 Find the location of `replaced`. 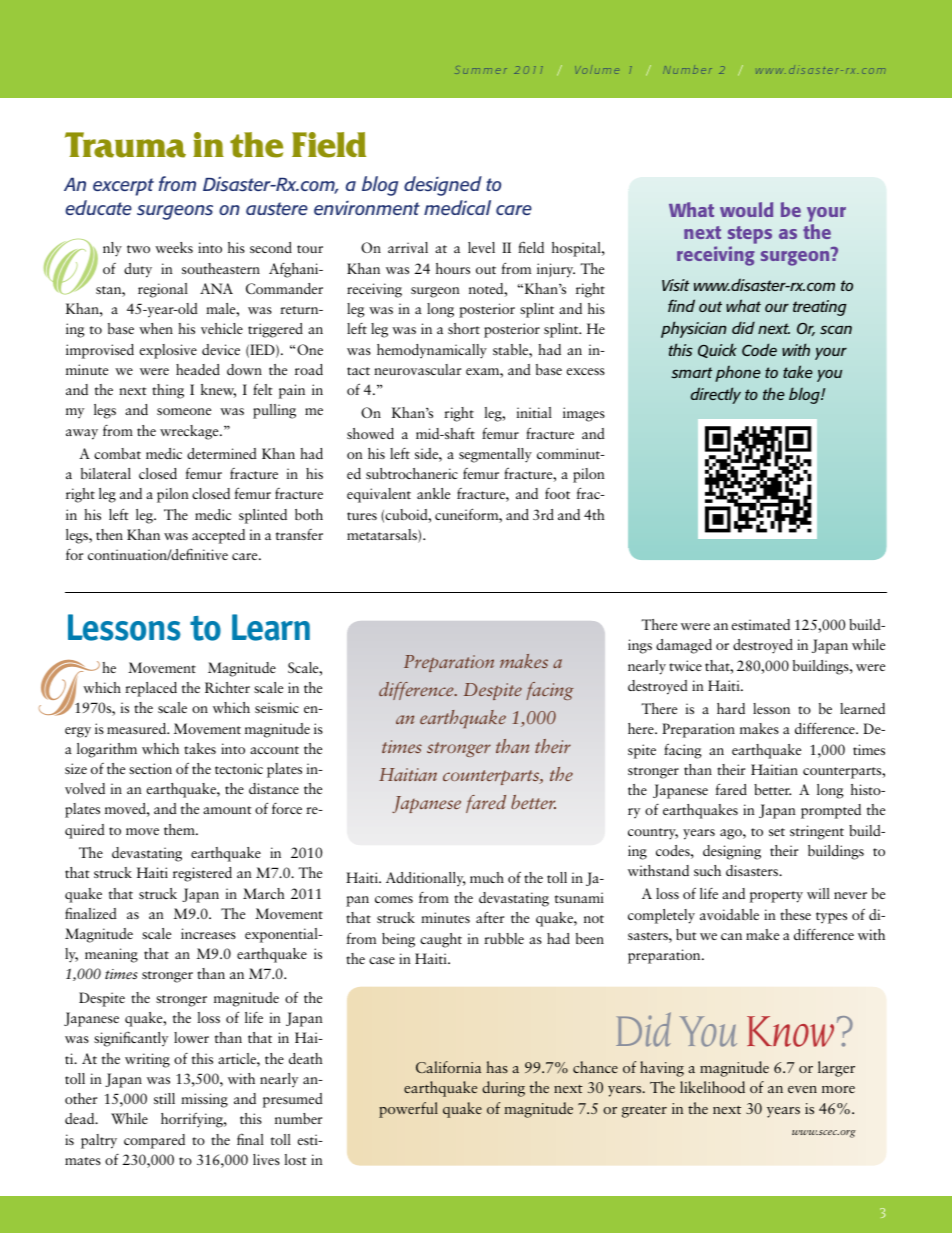

replaced is located at coordinates (151, 689).
